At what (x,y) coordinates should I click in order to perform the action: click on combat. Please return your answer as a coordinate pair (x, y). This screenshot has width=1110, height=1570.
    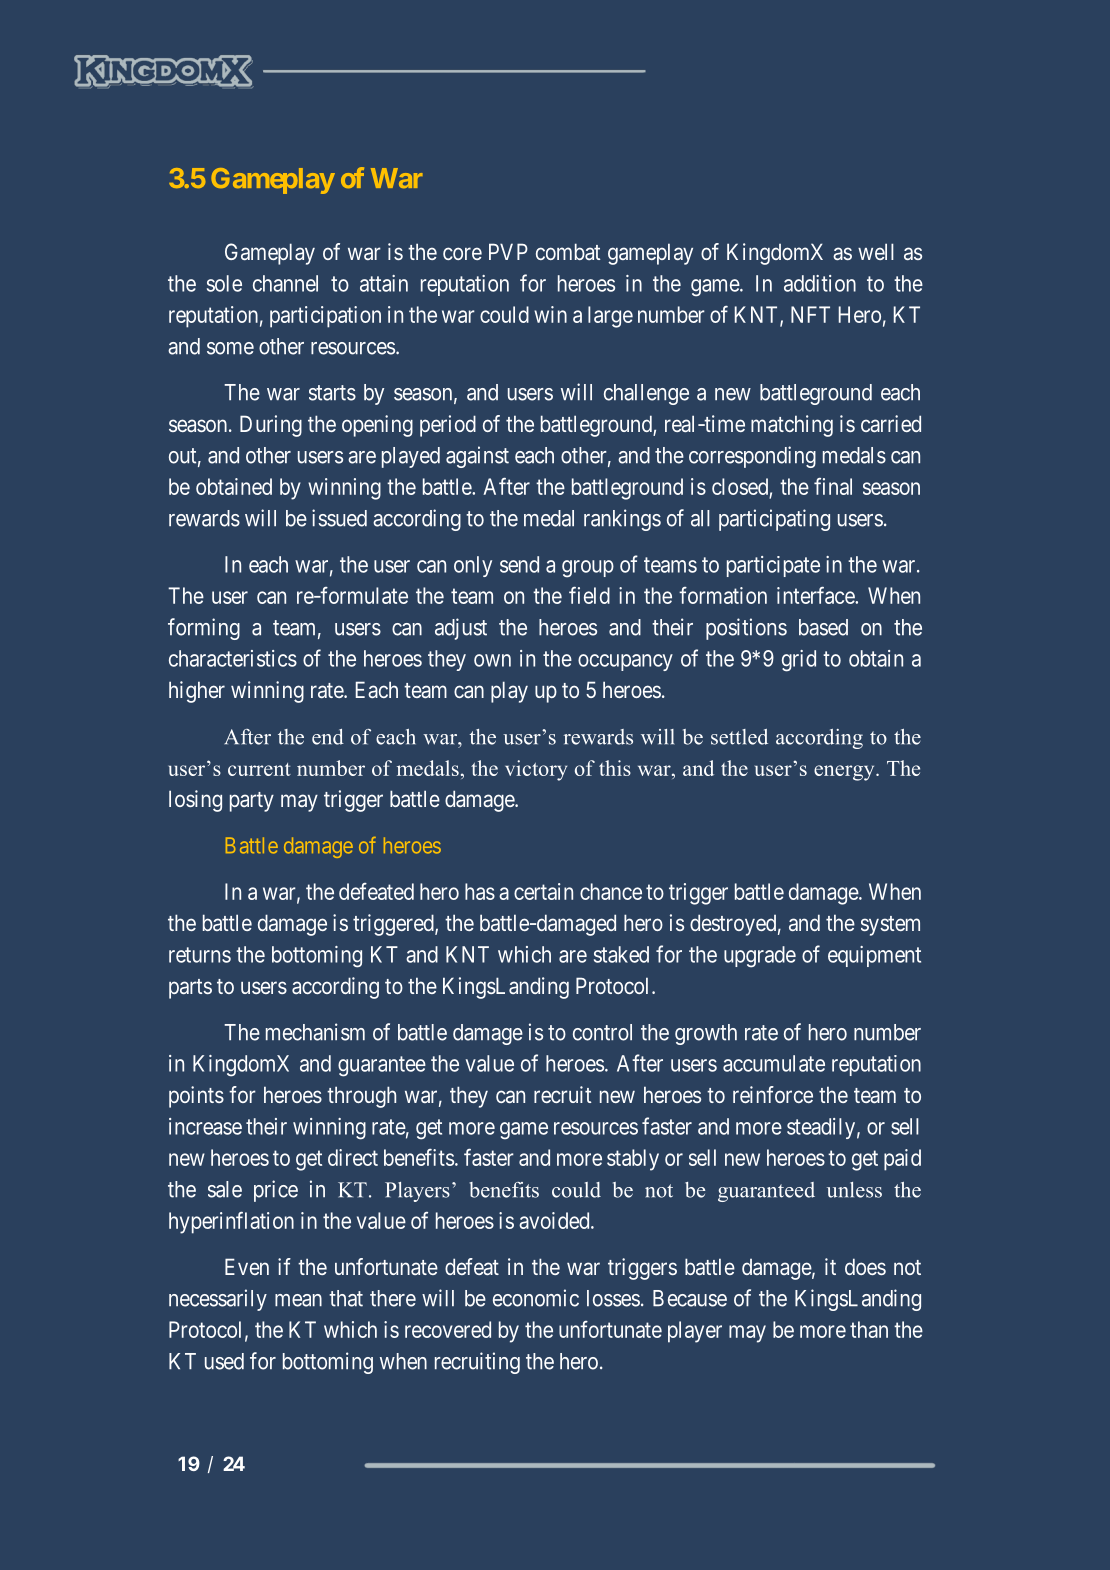
    Looking at the image, I should click on (568, 251).
